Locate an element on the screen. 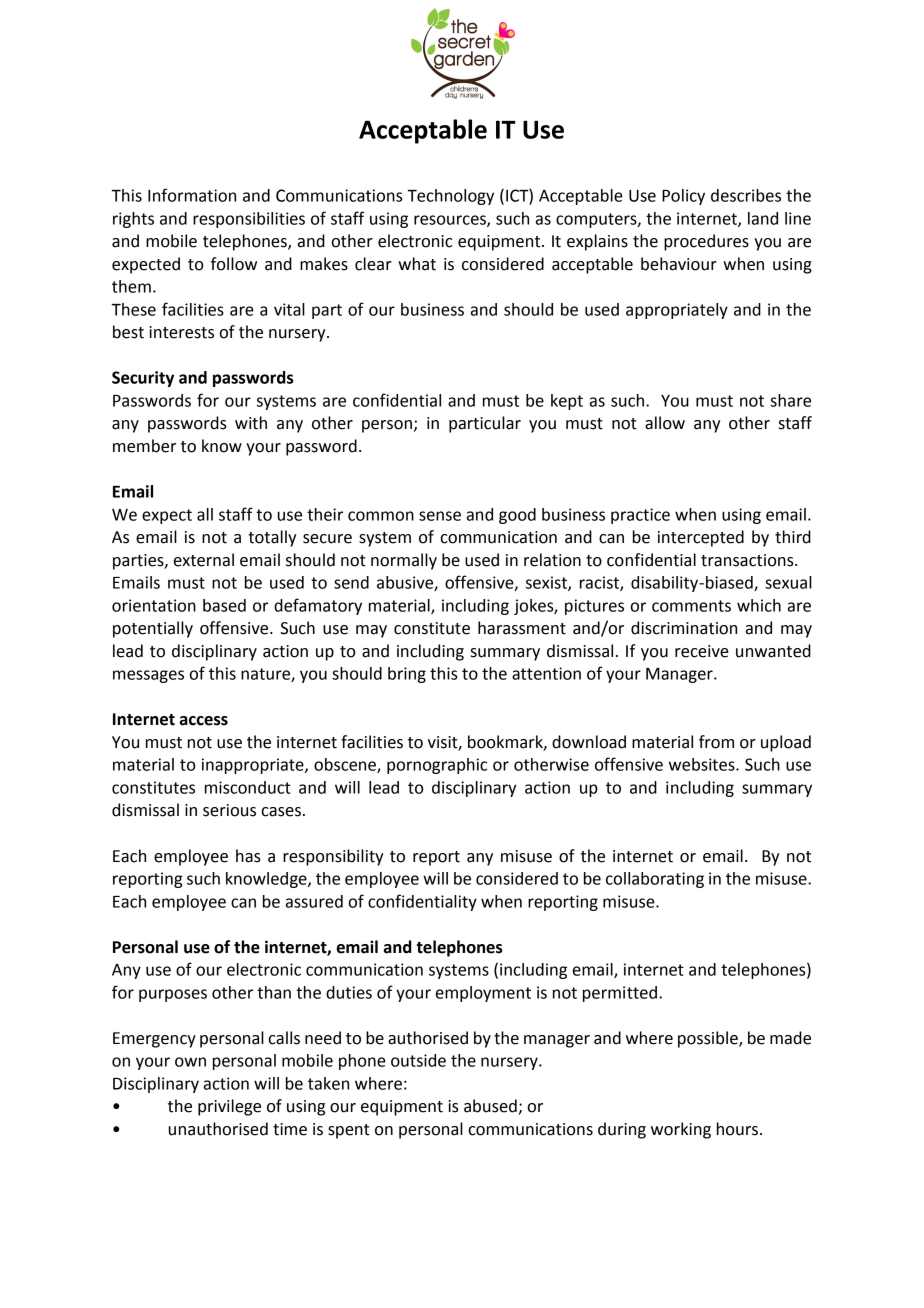 The height and width of the screenshot is (1308, 924). from is located at coordinates (716, 742).
